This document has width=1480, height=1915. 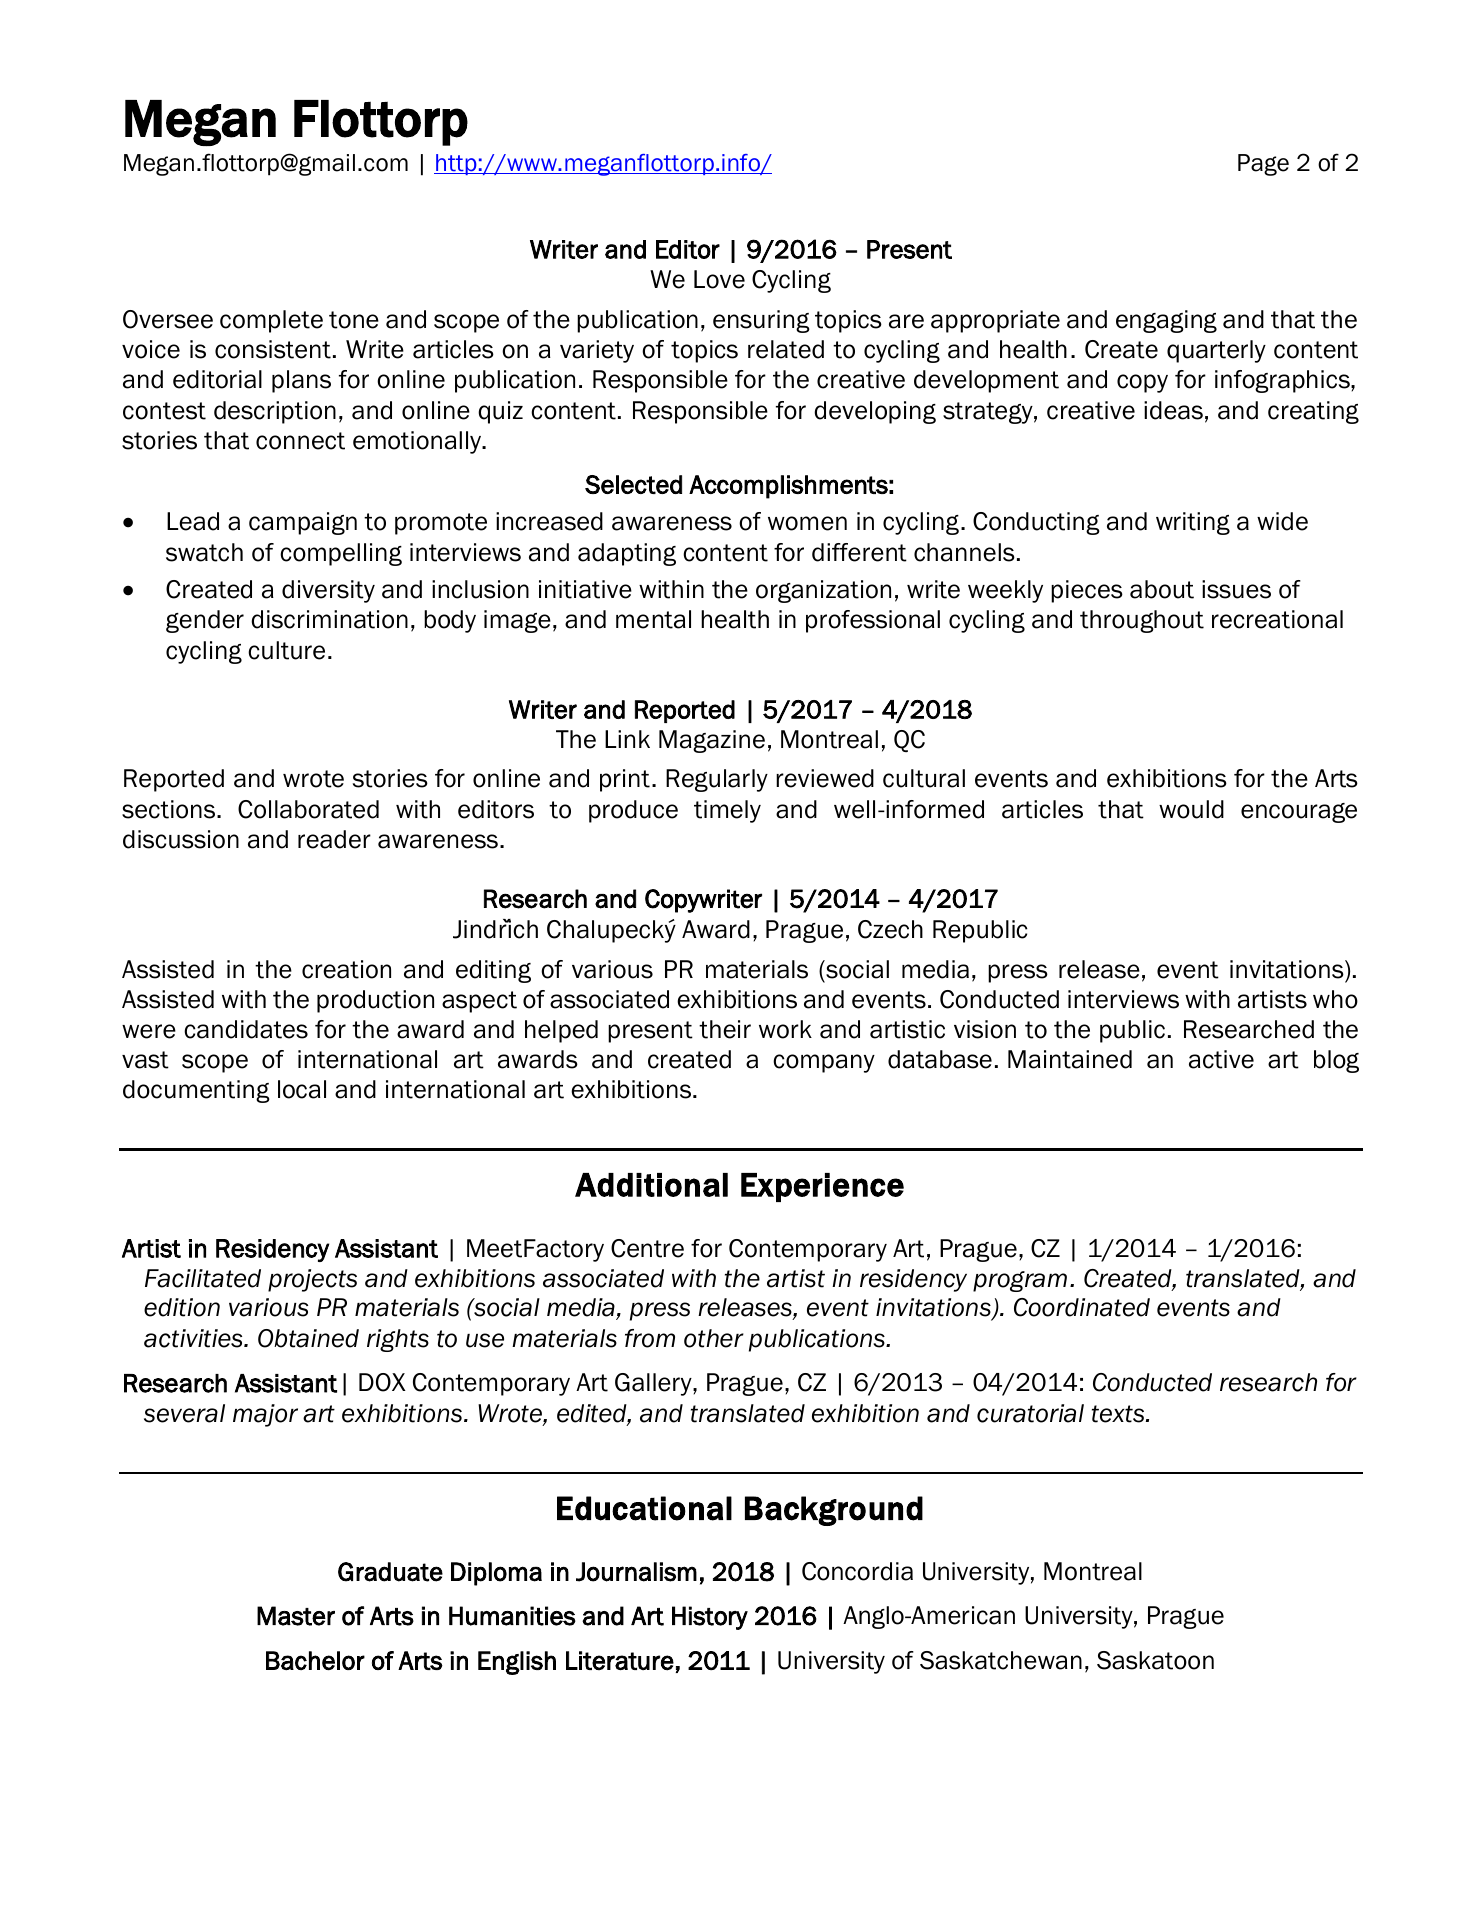 I want to click on active, so click(x=1221, y=1059).
